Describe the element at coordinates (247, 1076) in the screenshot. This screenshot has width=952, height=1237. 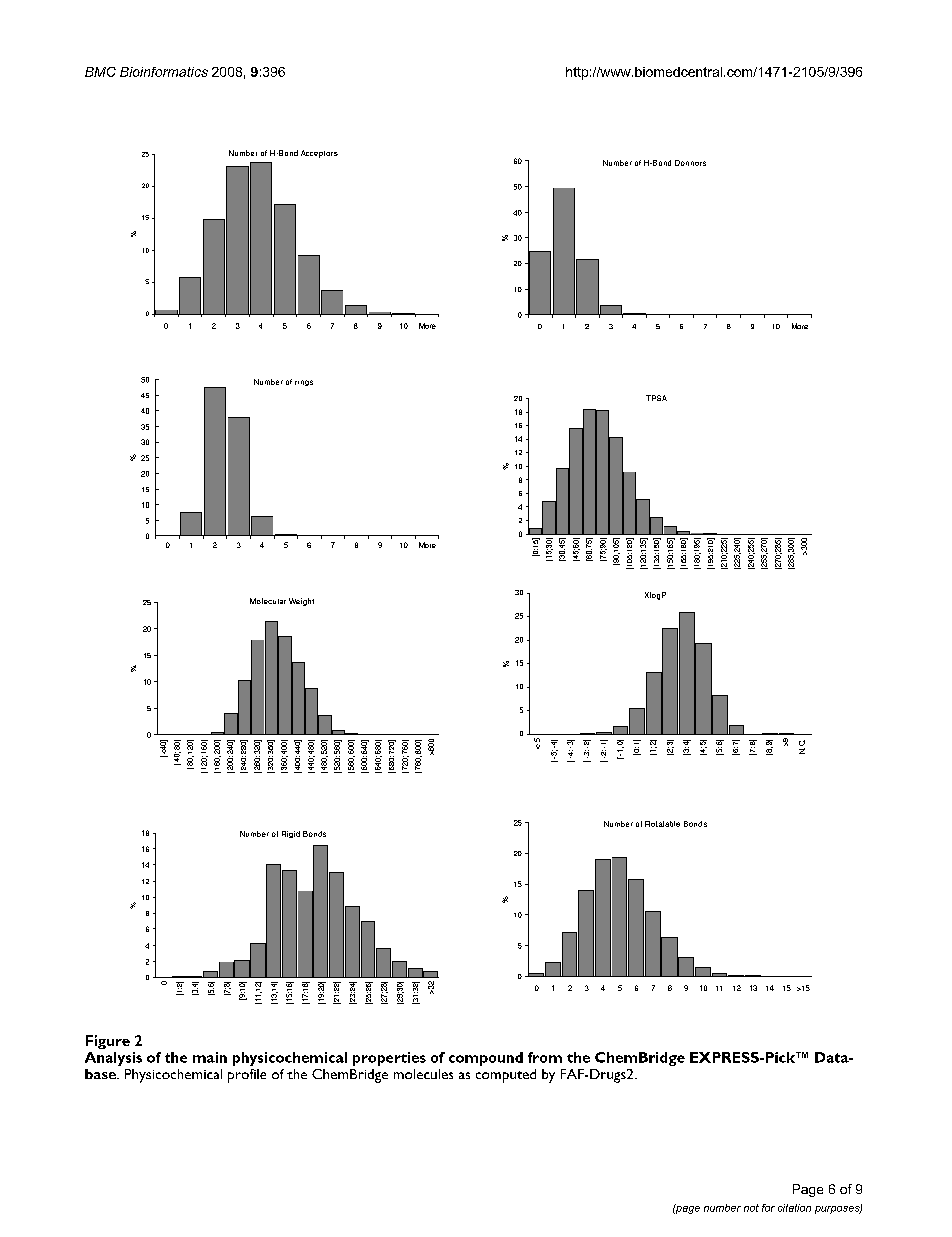
I see `profile` at that location.
